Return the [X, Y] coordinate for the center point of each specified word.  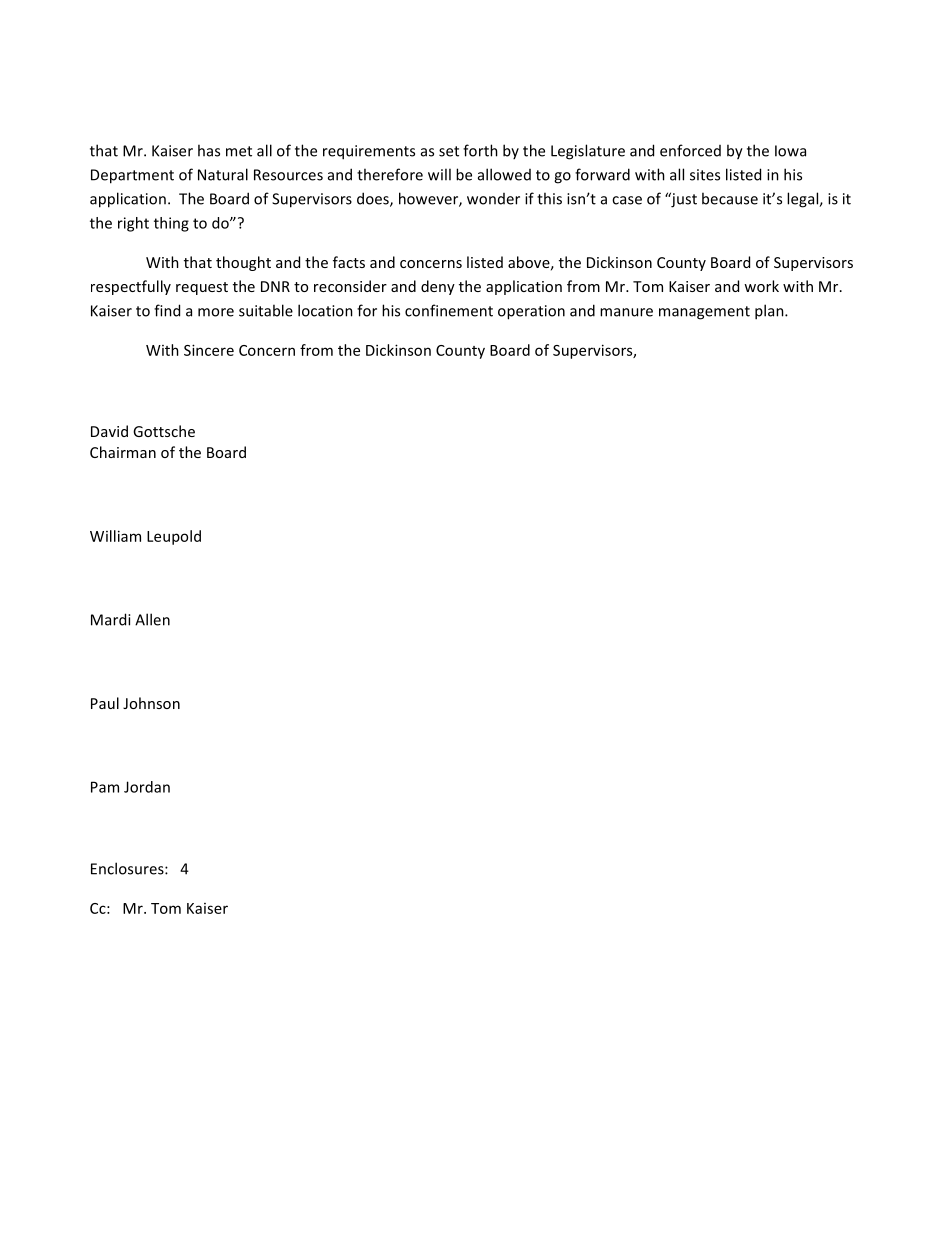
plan [770, 312]
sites [705, 175]
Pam [105, 787]
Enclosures [128, 868]
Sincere [209, 350]
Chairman [123, 452]
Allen [152, 619]
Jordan [147, 787]
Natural [223, 174]
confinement [449, 310]
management [704, 313]
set [449, 151]
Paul [105, 703]
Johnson [151, 703]
